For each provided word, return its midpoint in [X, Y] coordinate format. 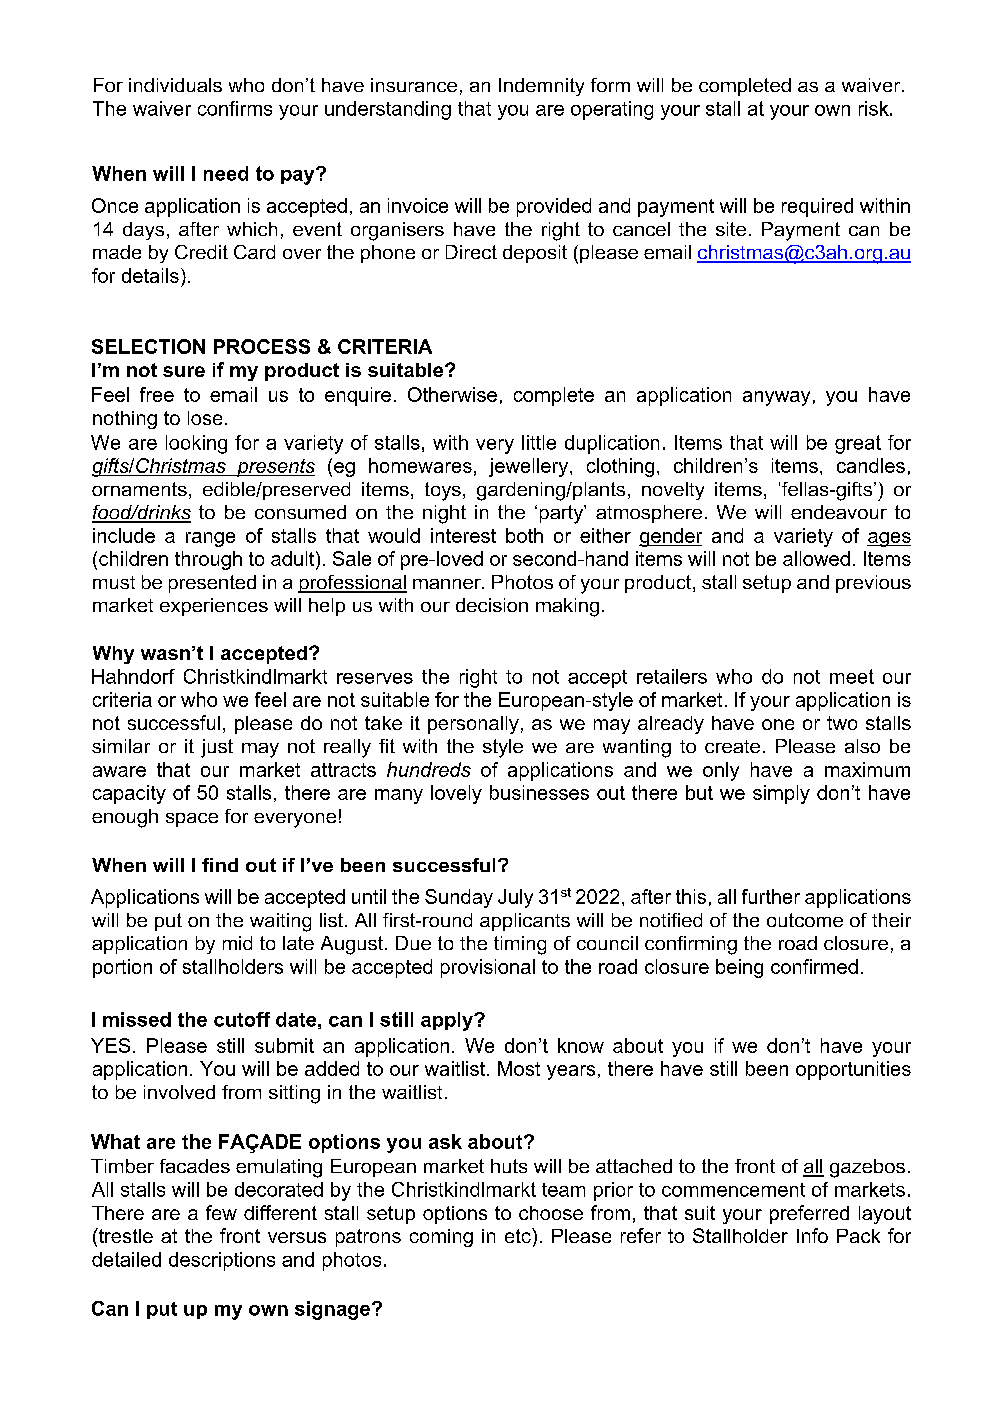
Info [812, 1235]
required [817, 207]
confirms [235, 108]
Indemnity [541, 87]
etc [519, 1235]
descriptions [222, 1261]
